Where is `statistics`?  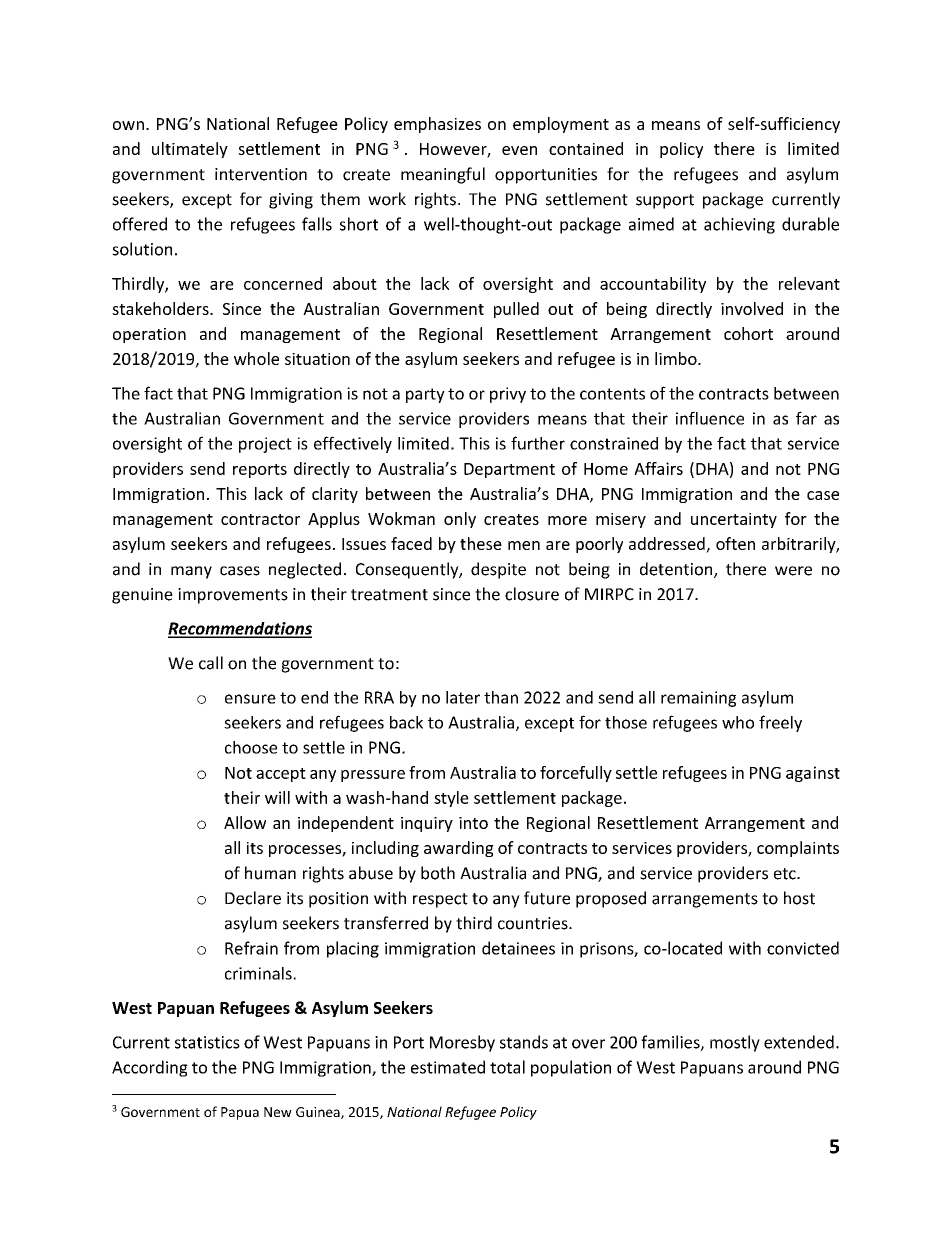
statistics is located at coordinates (207, 1042).
